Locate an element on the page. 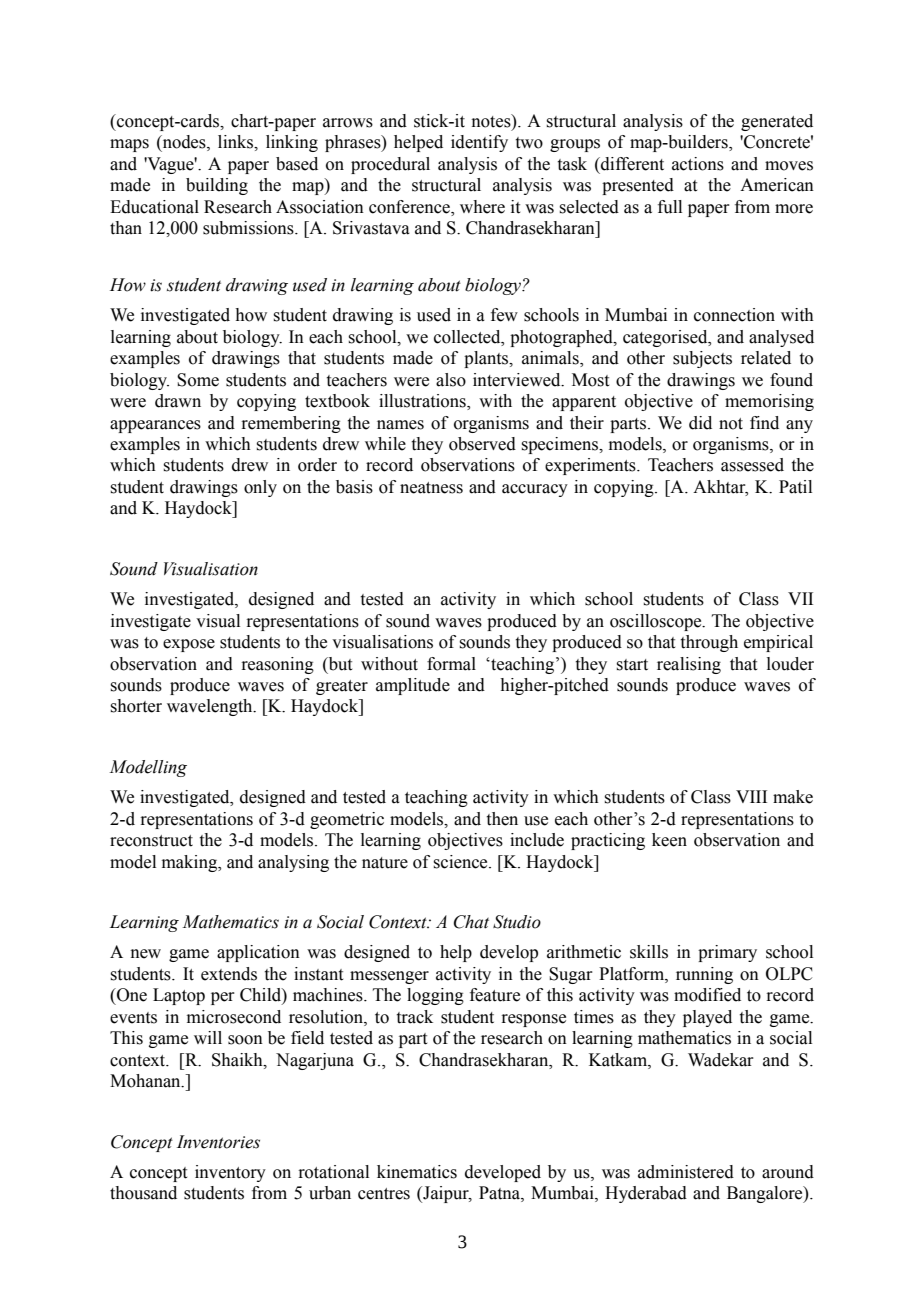 Image resolution: width=924 pixels, height=1308 pixels. did is located at coordinates (700, 423).
